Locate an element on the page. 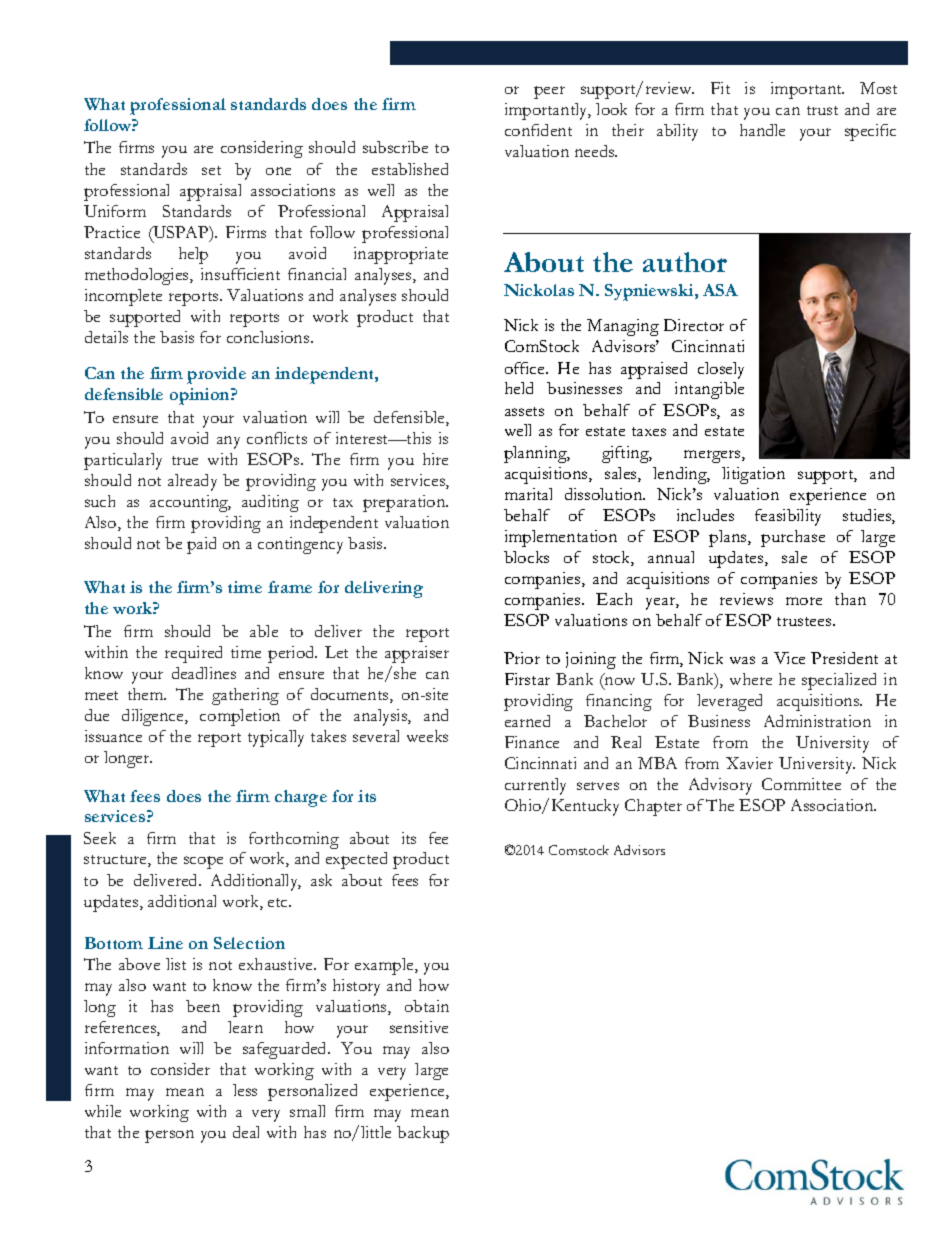 This image has width=952, height=1233. Committee is located at coordinates (801, 784).
